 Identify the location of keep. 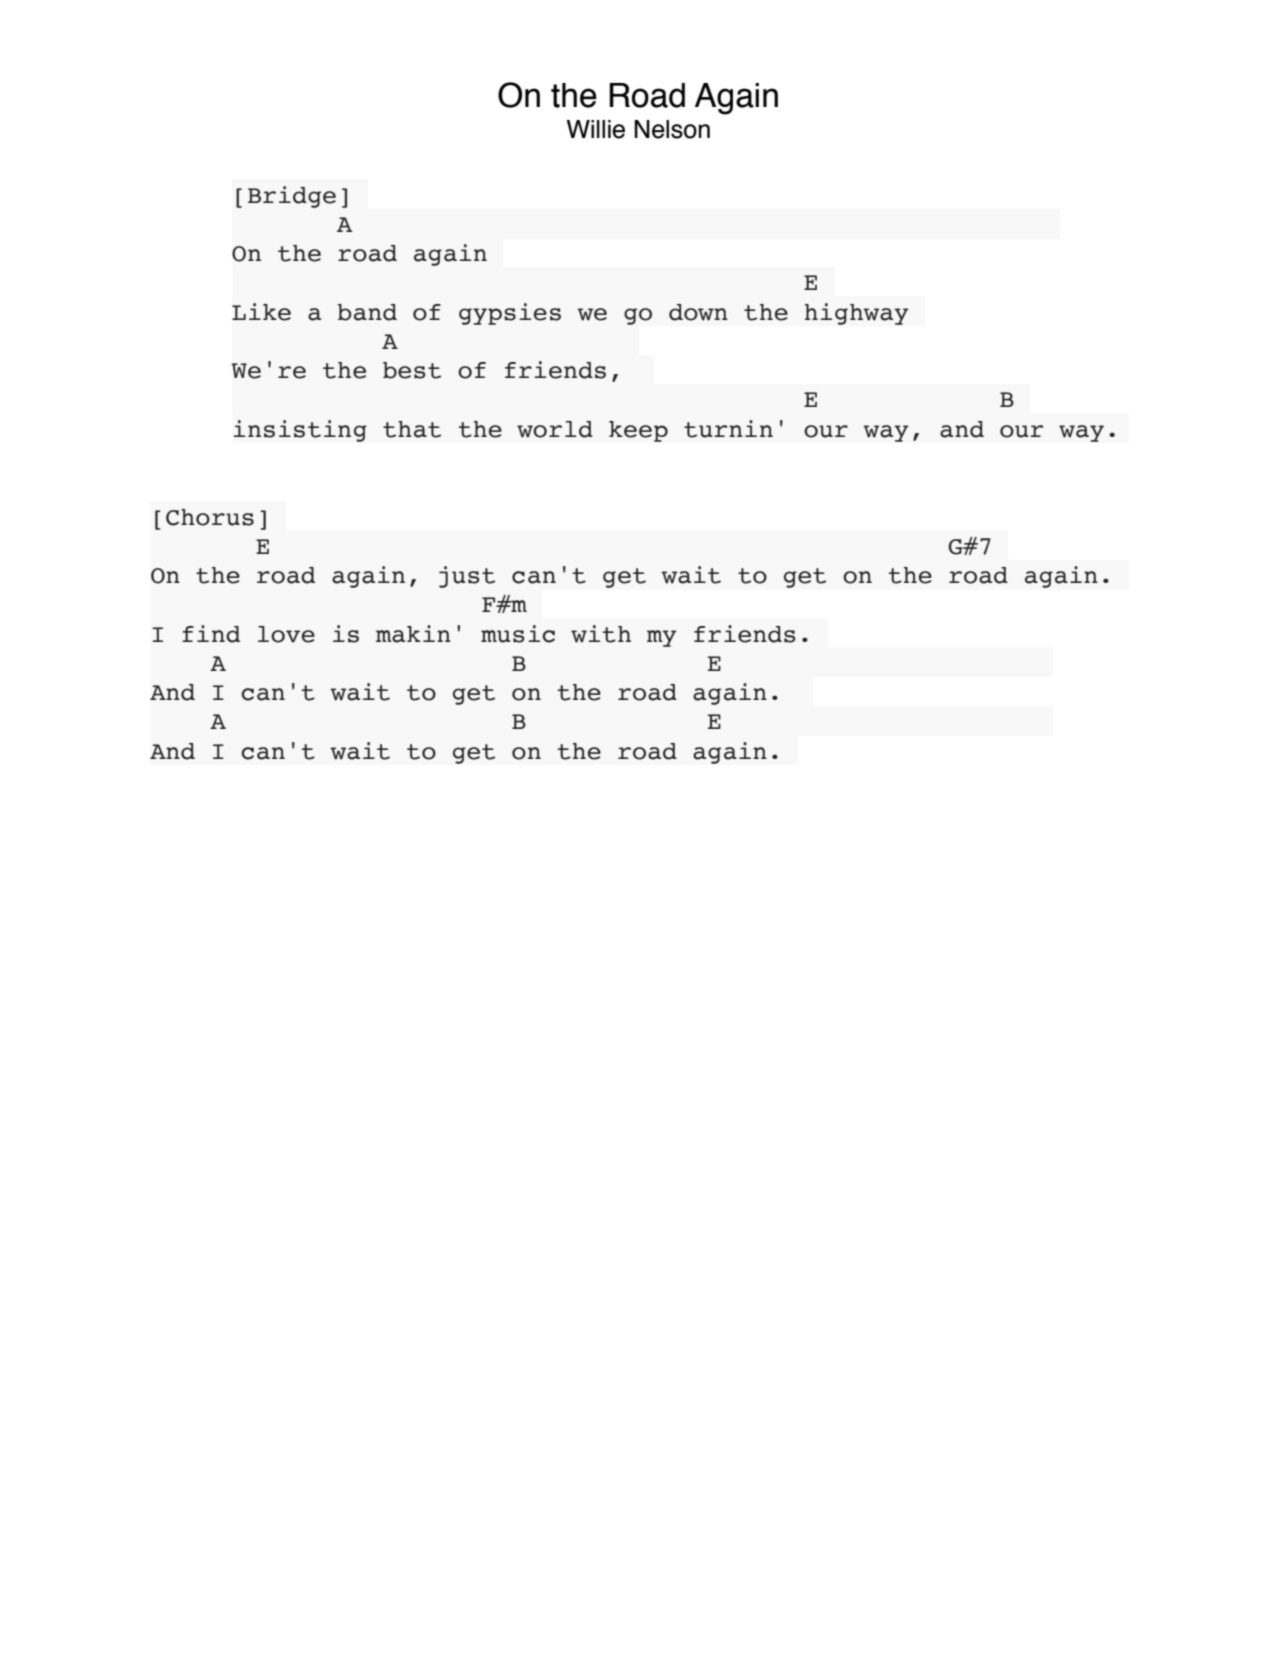
(638, 431).
